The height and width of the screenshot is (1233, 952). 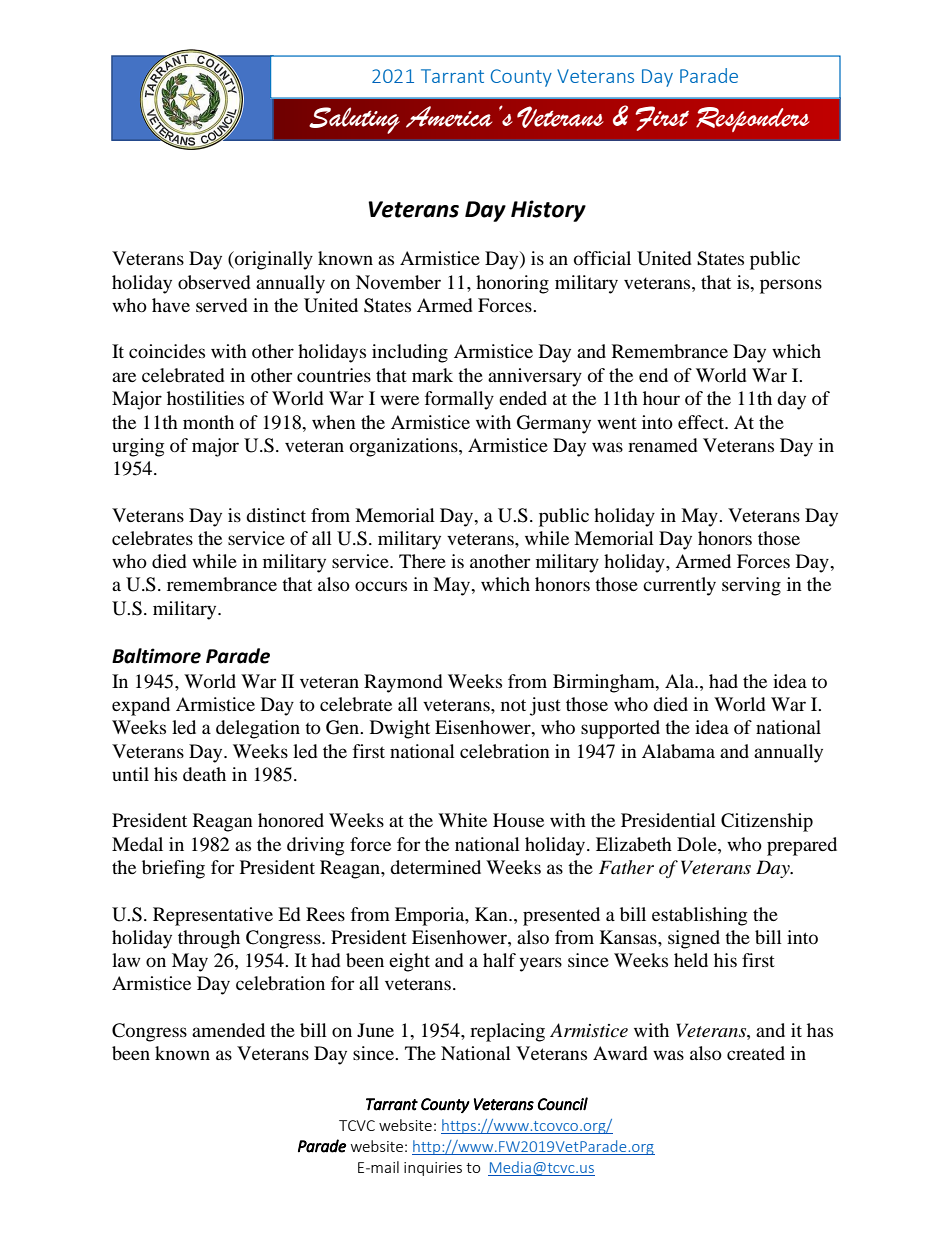 I want to click on Responders, so click(x=753, y=119).
